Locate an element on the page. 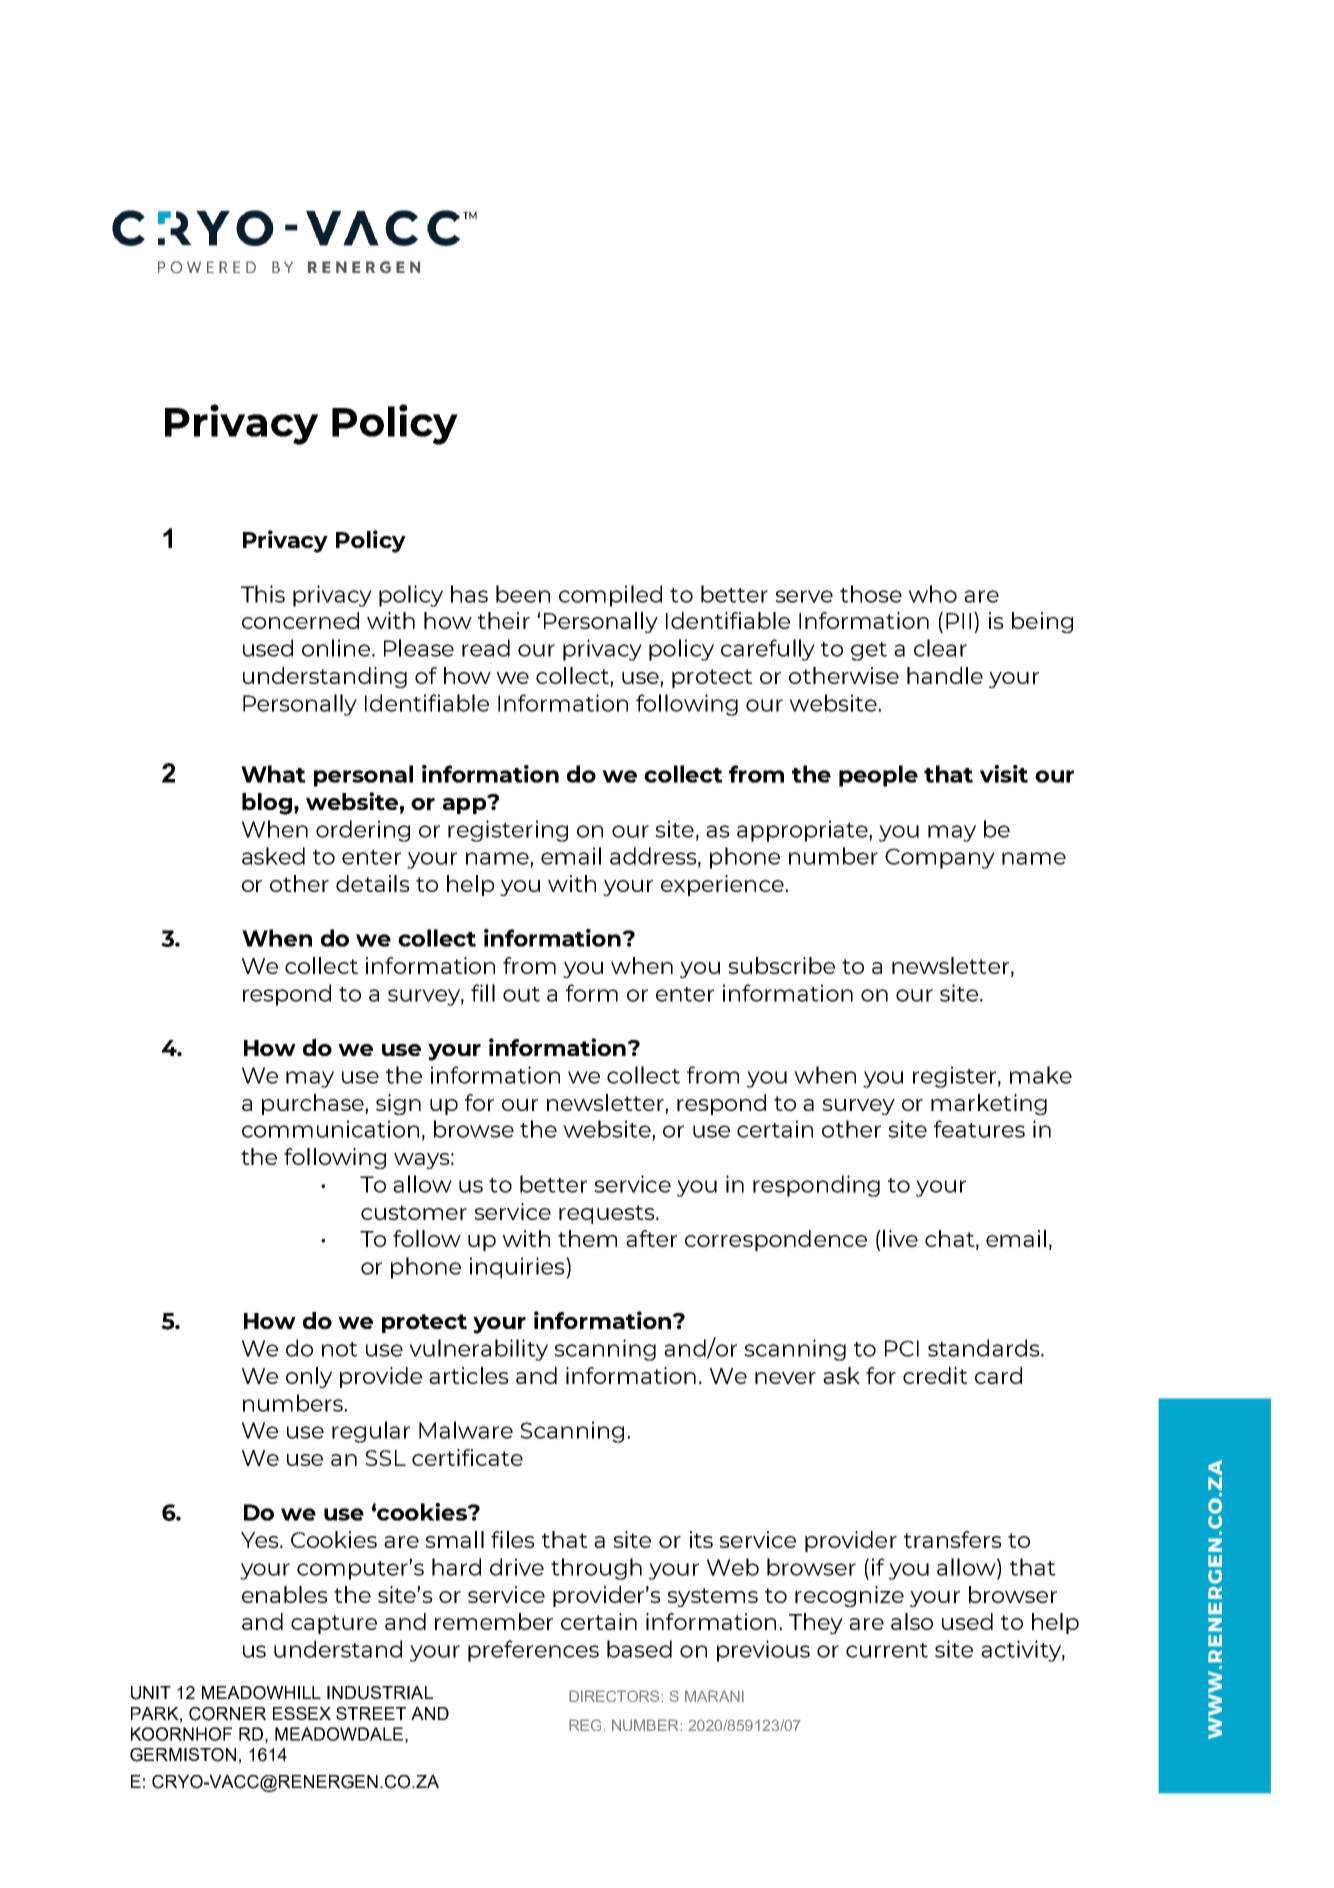 This page has width=1334, height=1888. marketing is located at coordinates (989, 1104).
